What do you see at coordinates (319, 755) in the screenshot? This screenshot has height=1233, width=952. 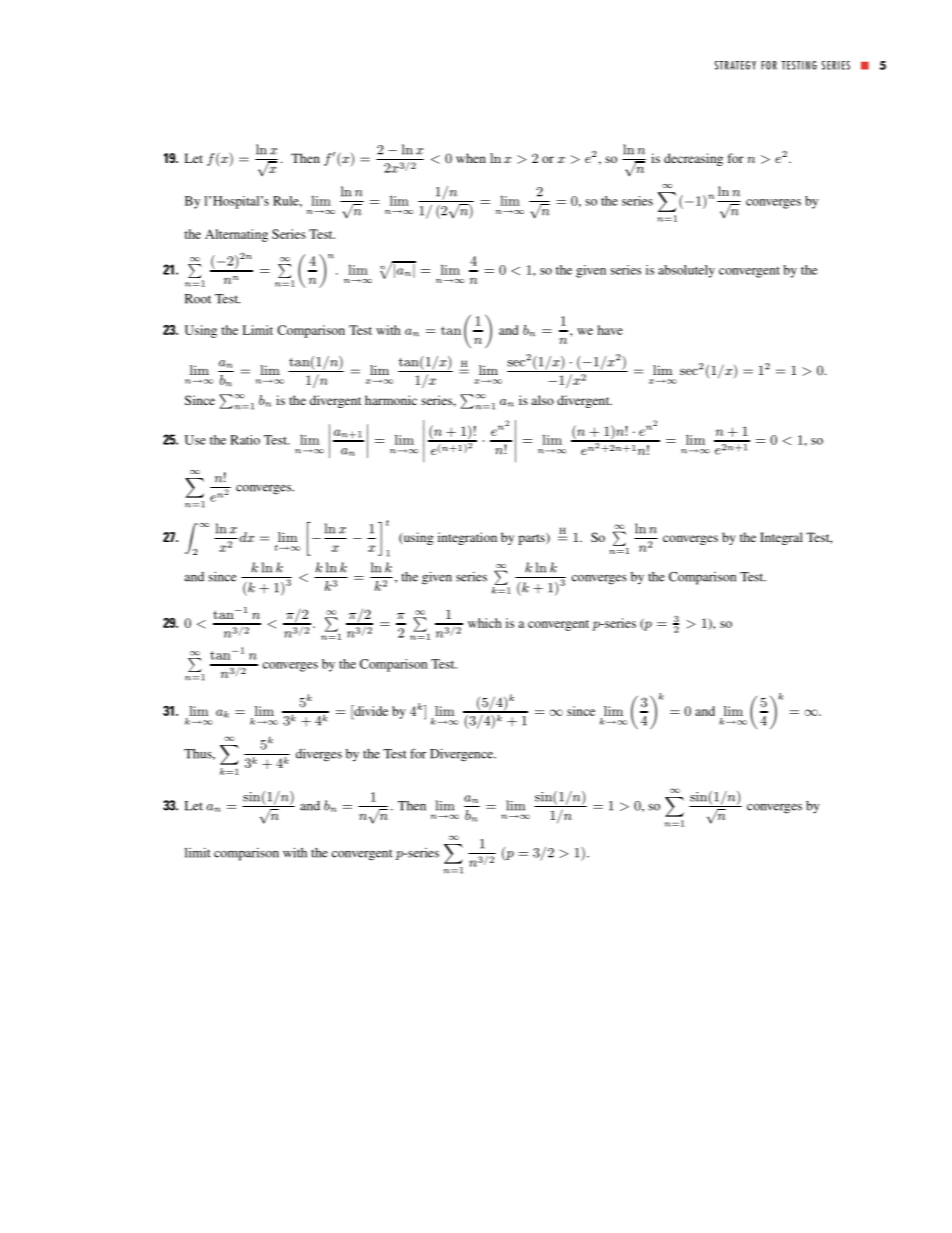 I see `diverges` at bounding box center [319, 755].
